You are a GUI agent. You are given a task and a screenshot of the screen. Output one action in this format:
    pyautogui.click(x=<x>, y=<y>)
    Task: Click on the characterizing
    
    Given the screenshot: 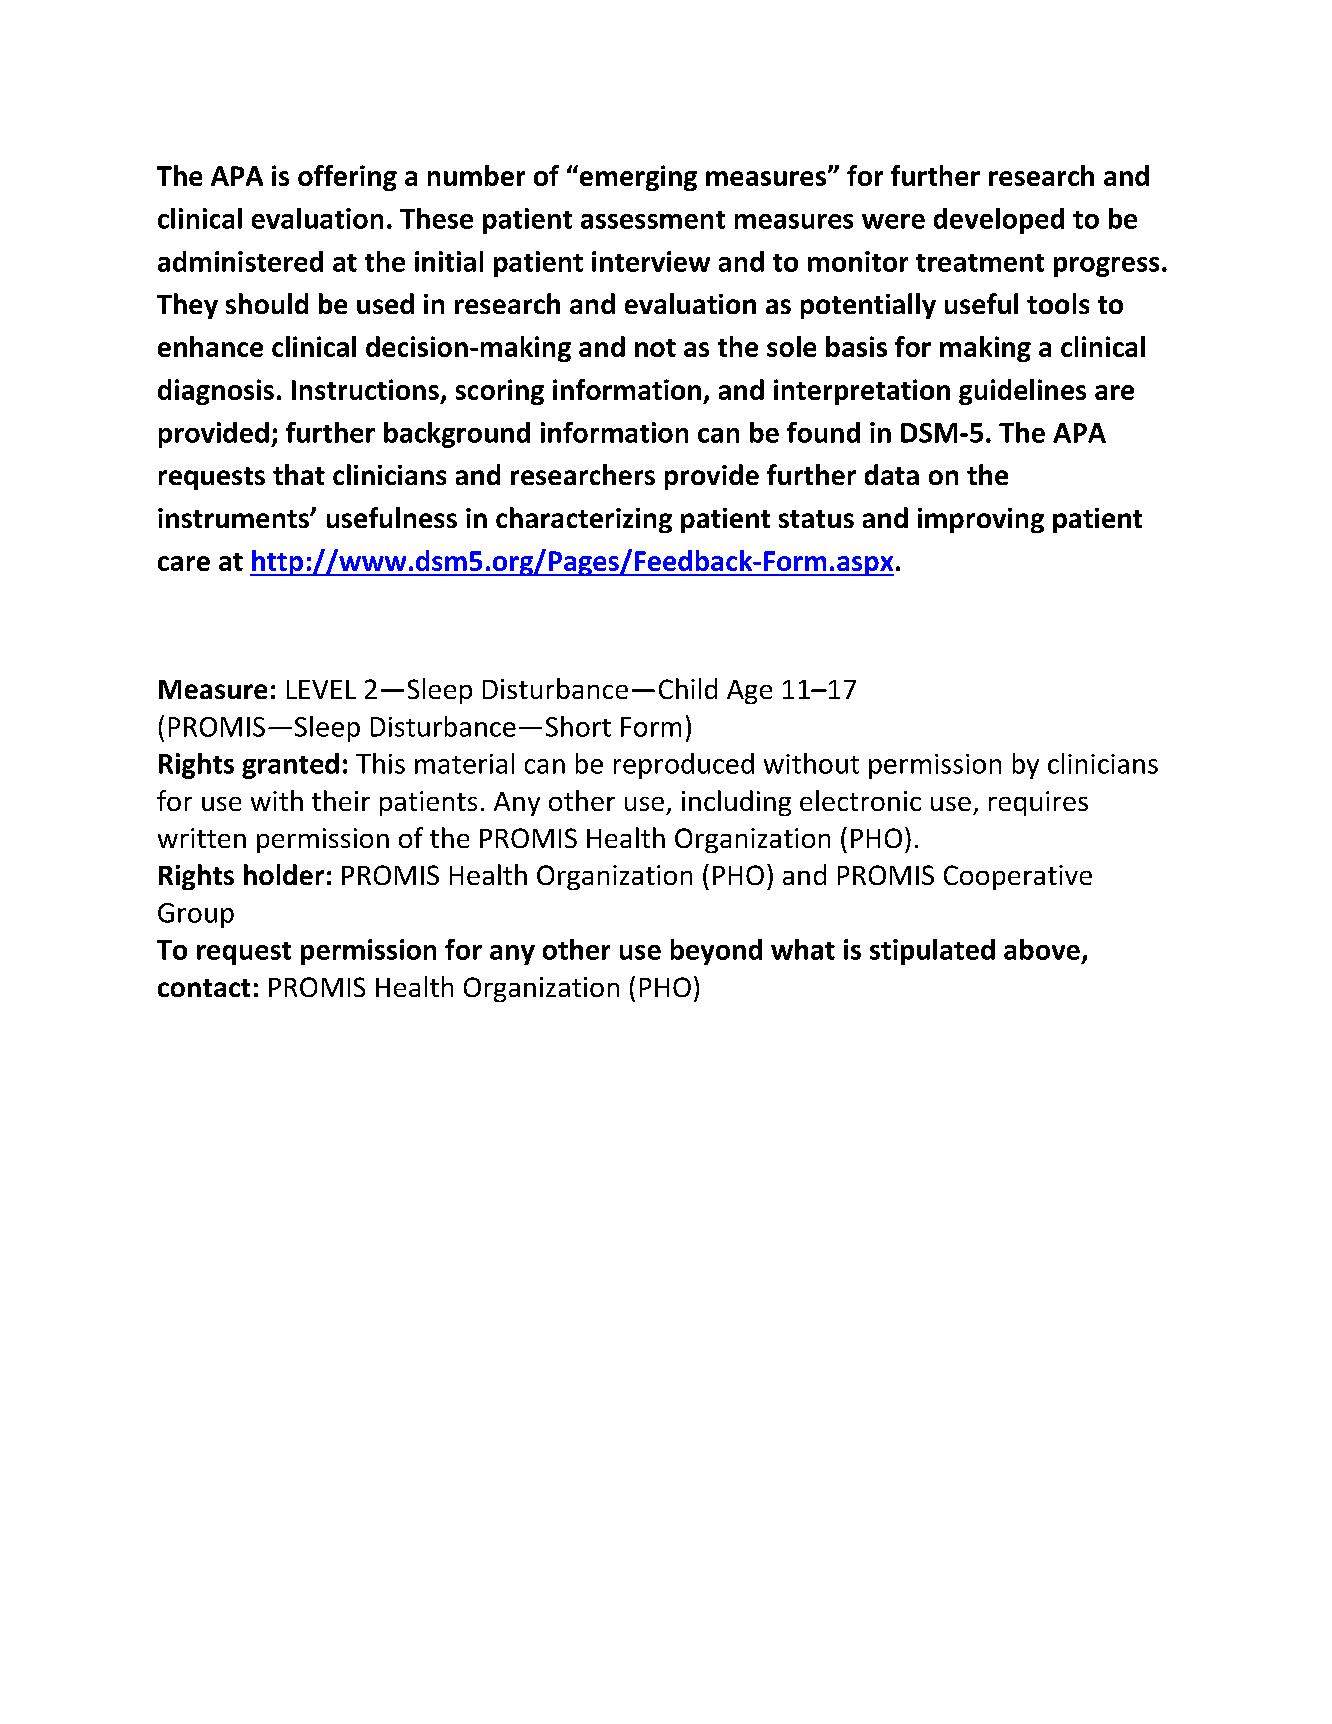 What is the action you would take?
    pyautogui.click(x=584, y=520)
